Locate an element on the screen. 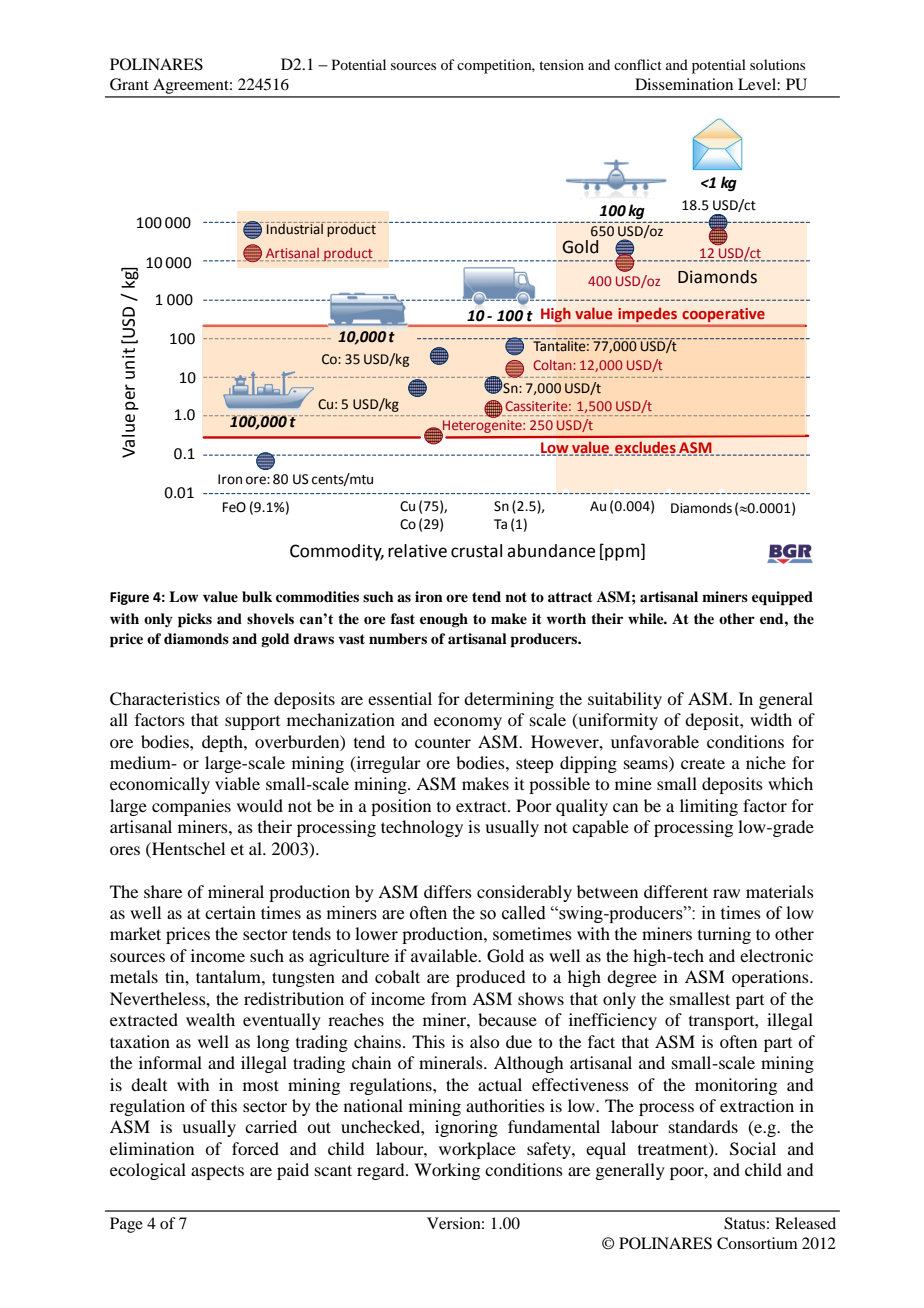 This screenshot has width=924, height=1308. aspects is located at coordinates (217, 1173).
